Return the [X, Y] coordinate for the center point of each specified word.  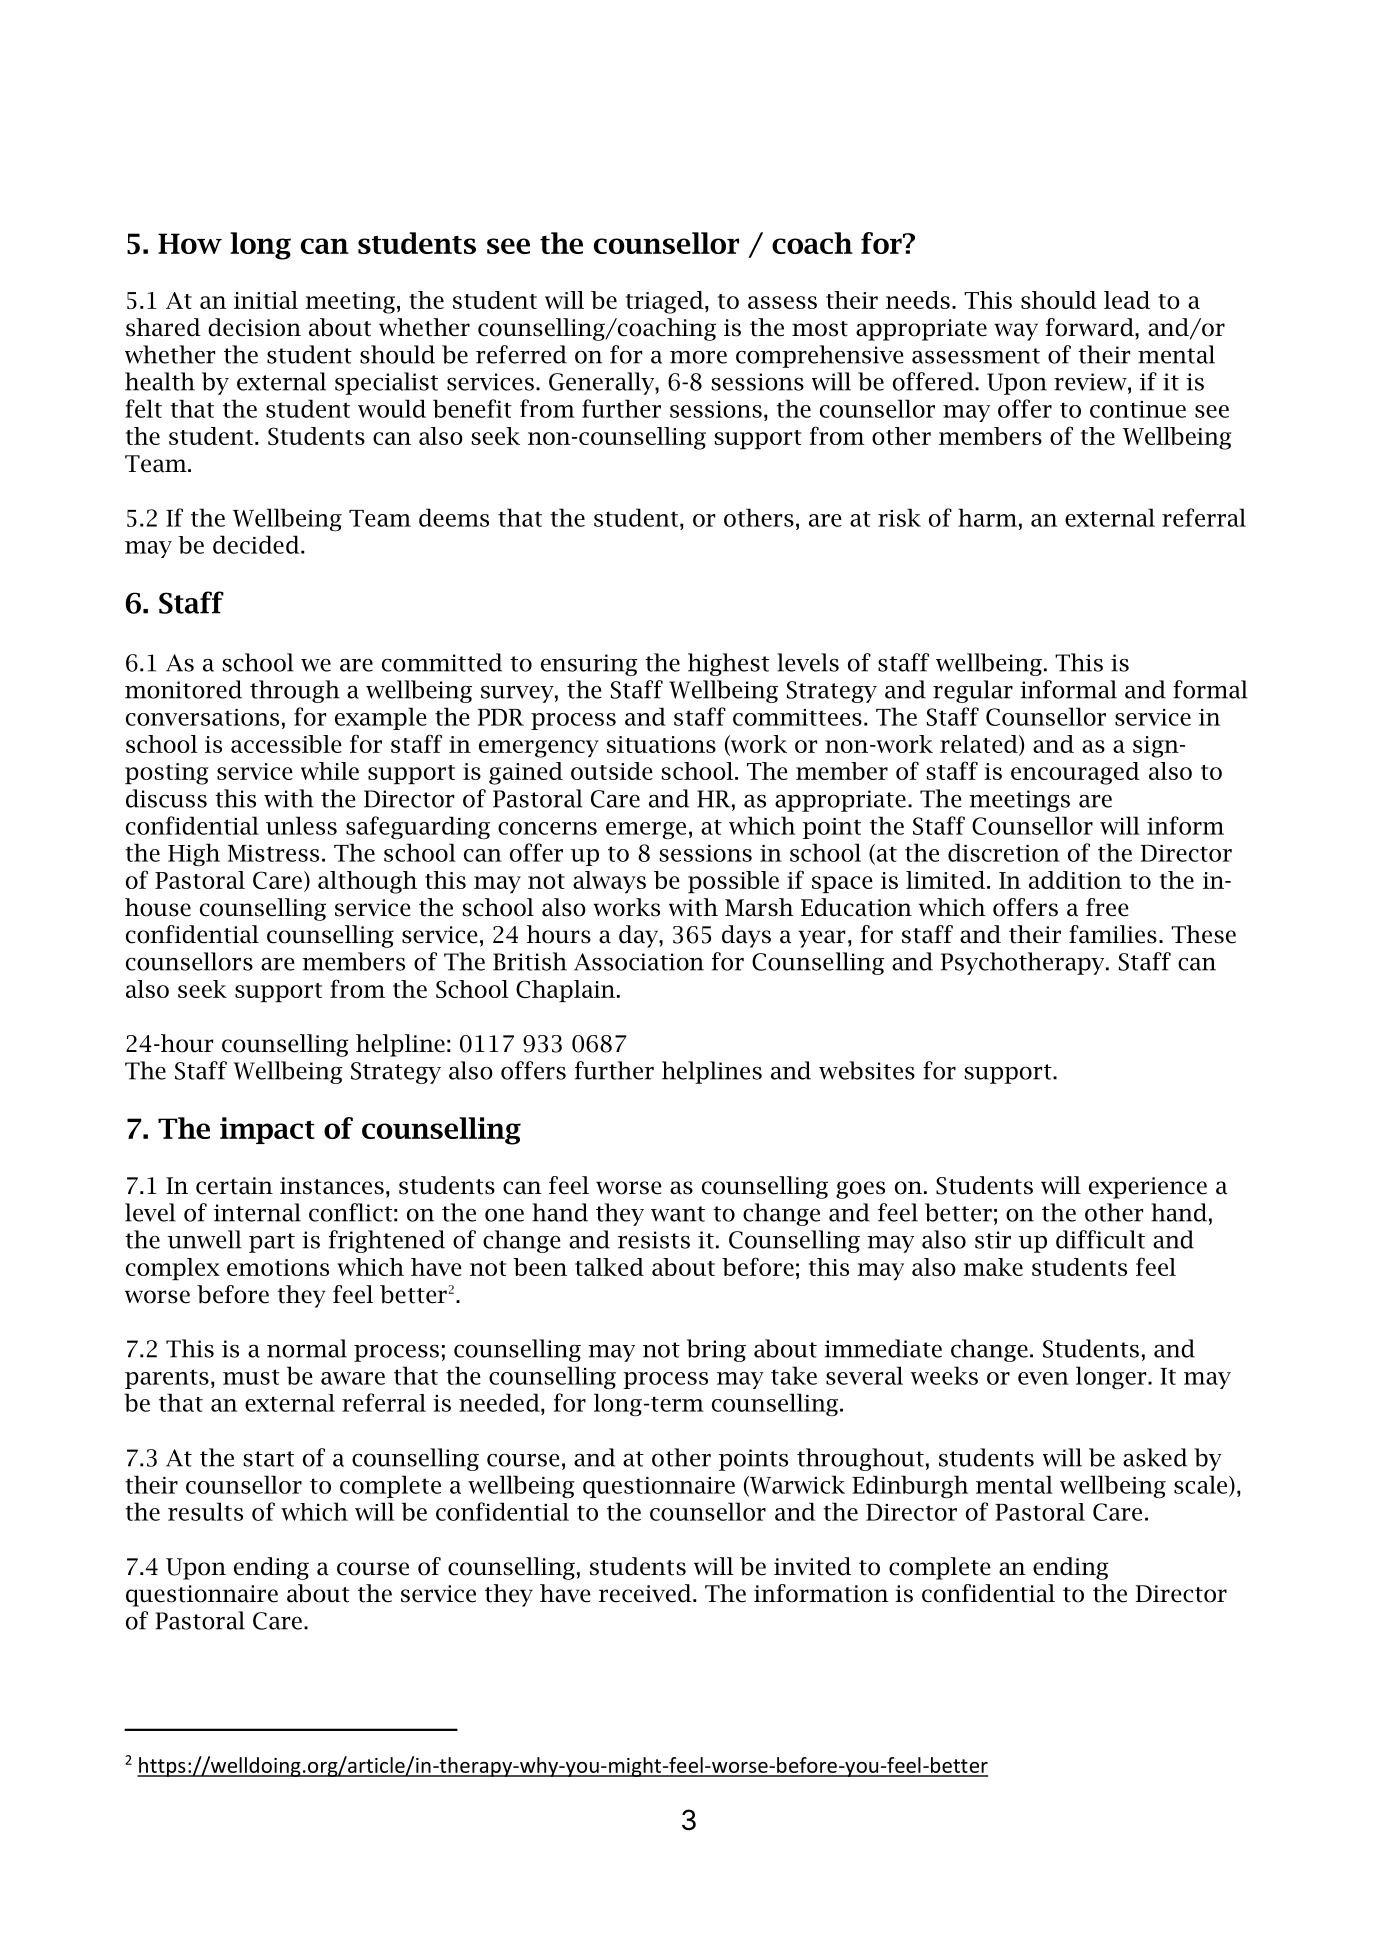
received [646, 1593]
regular [973, 691]
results [205, 1511]
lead [1127, 300]
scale [1202, 1485]
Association [639, 962]
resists [654, 1240]
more [698, 357]
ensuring [589, 665]
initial [266, 300]
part [272, 1243]
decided [257, 544]
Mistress [273, 853]
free [1107, 907]
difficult [1100, 1239]
